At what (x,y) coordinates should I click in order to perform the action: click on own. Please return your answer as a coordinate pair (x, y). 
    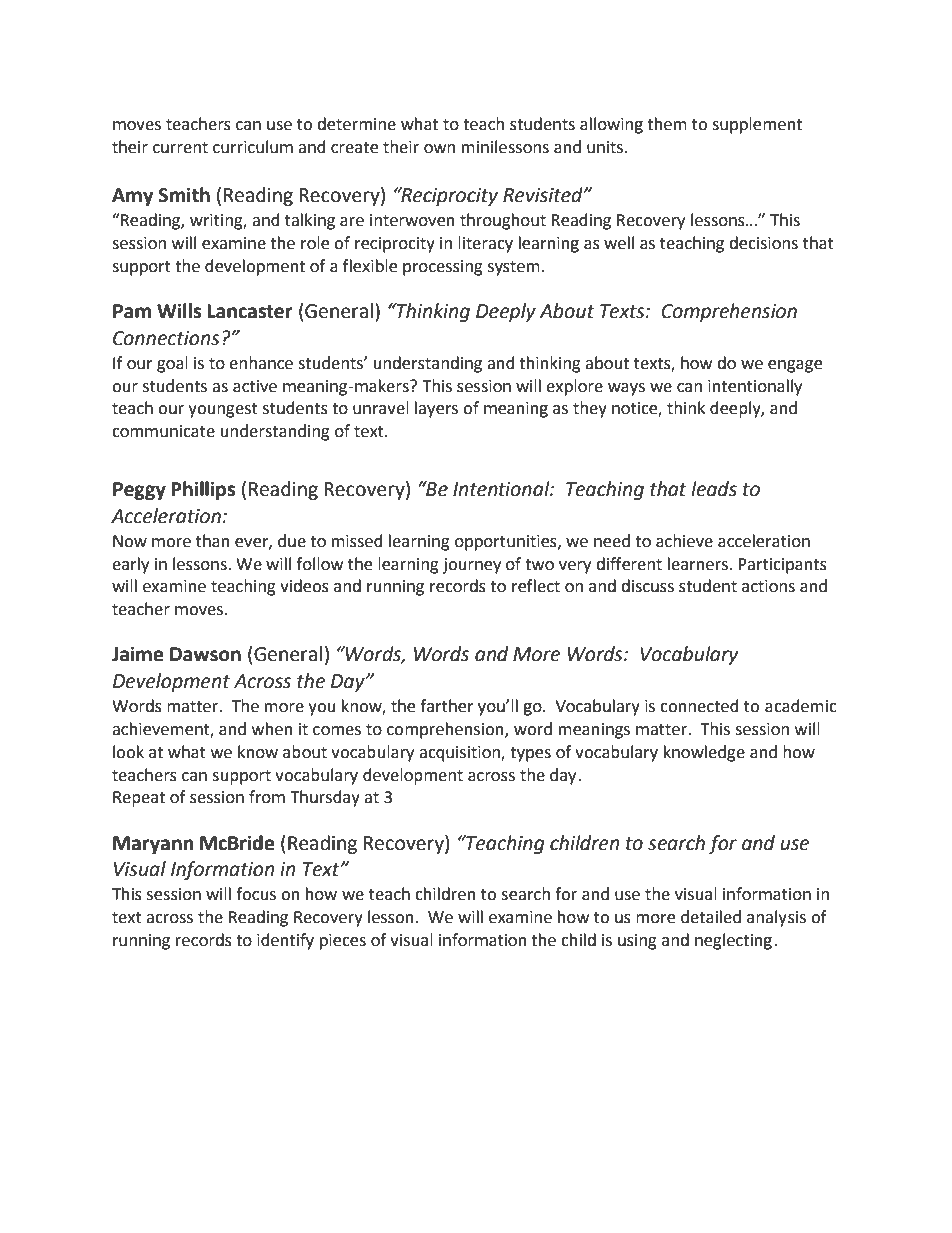
    Looking at the image, I should click on (439, 149).
